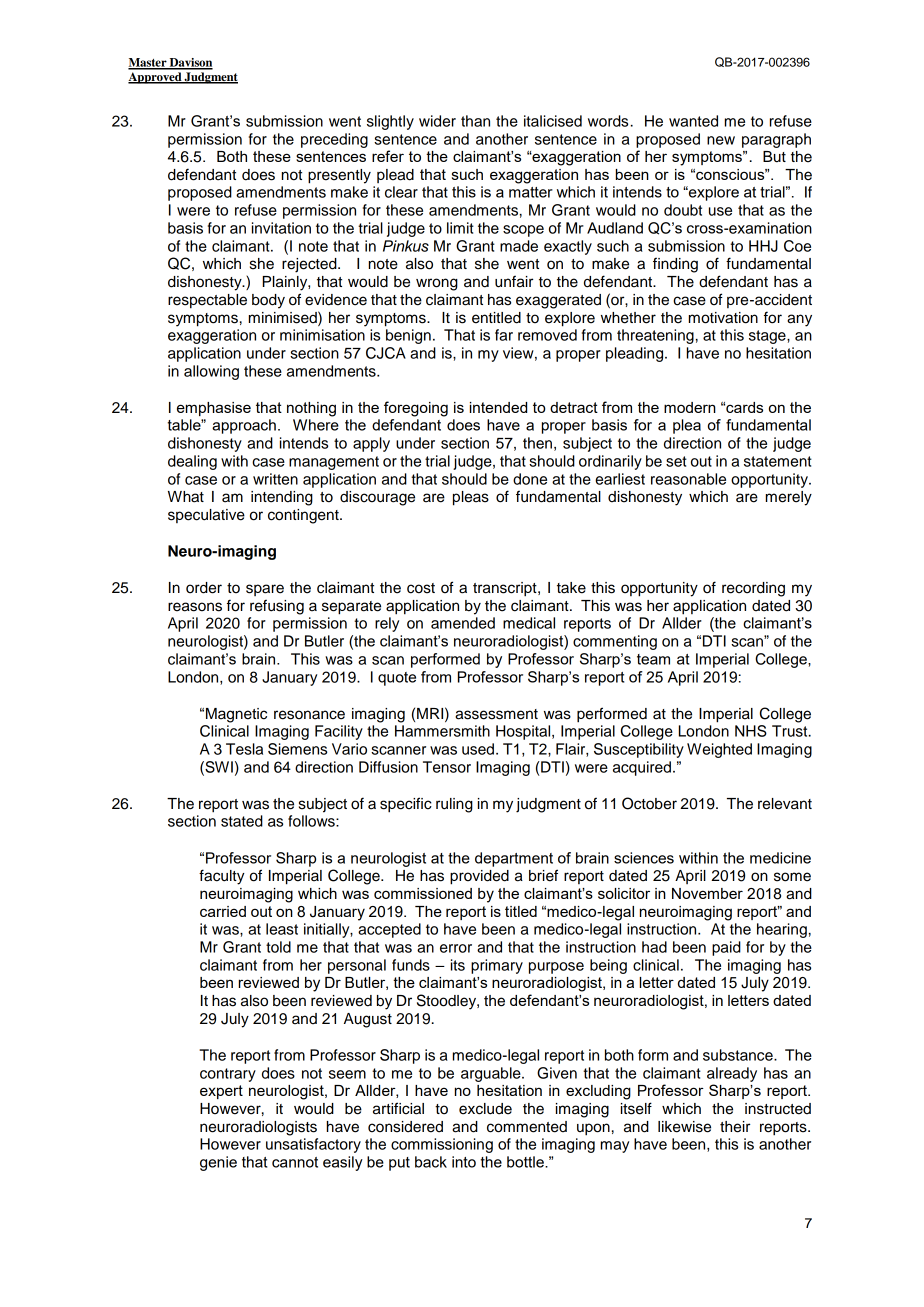 This screenshot has width=924, height=1307. Describe the element at coordinates (693, 121) in the screenshot. I see `wanted` at that location.
